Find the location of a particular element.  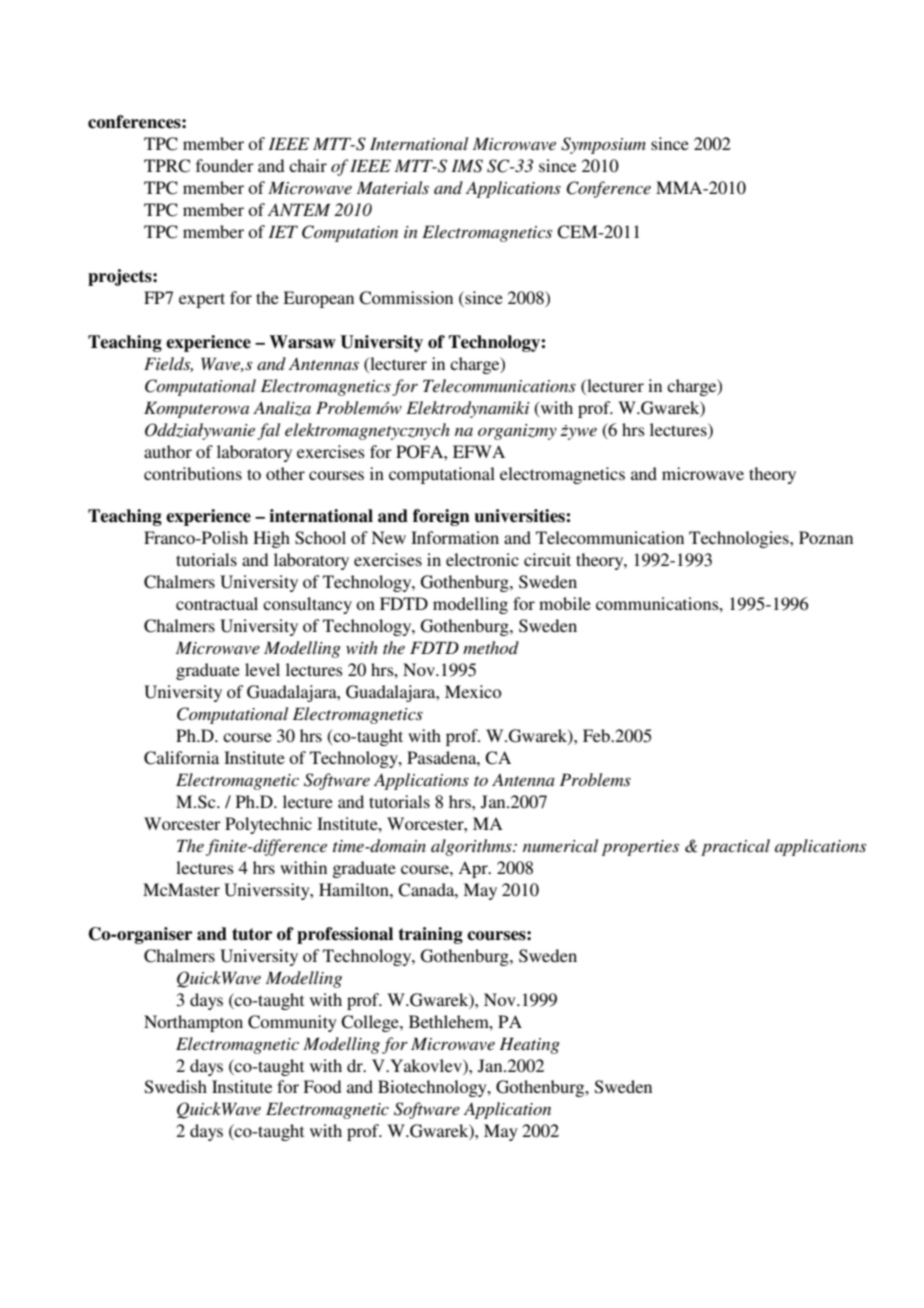

contractual is located at coordinates (217, 603).
